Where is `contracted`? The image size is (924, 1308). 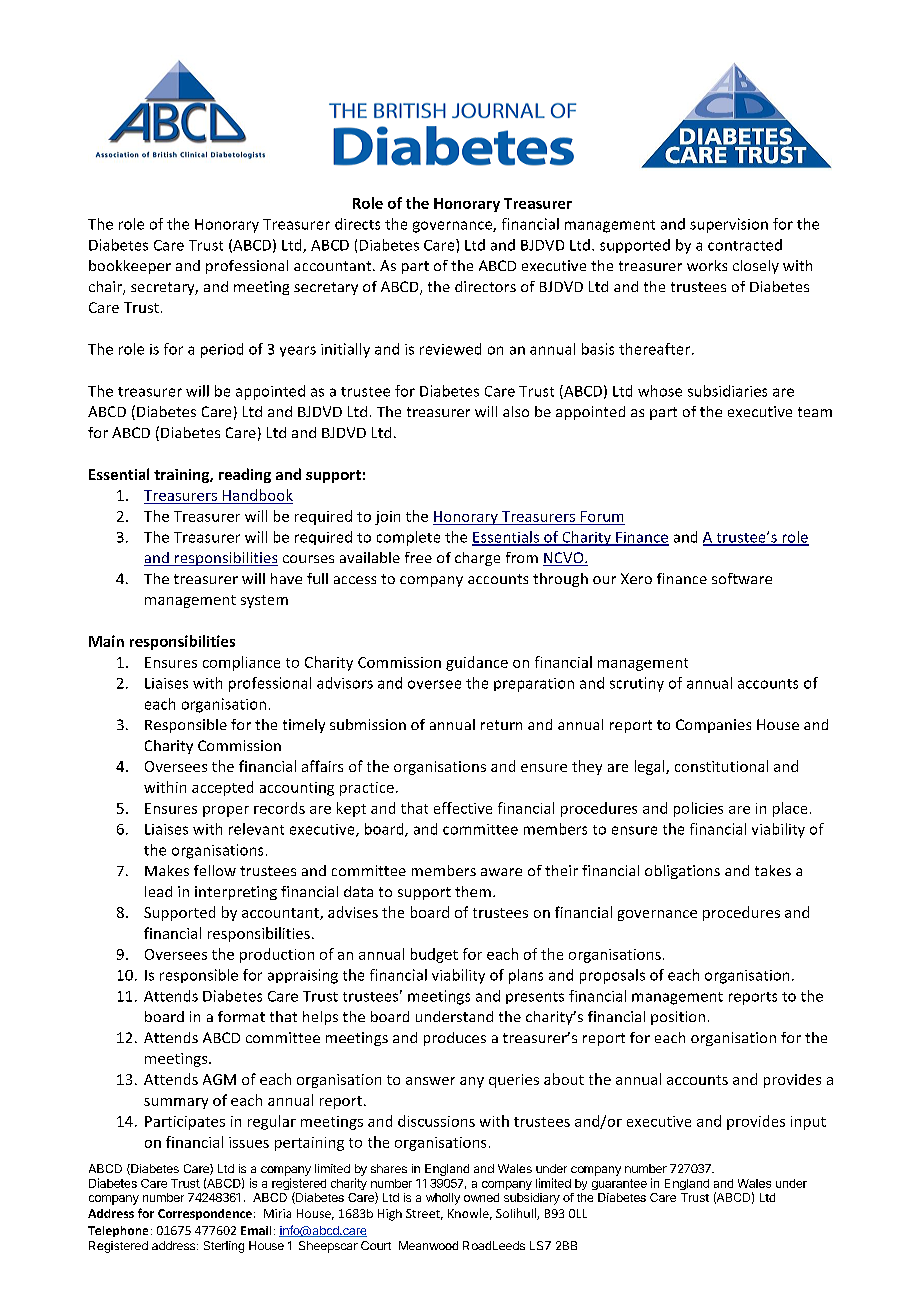 contracted is located at coordinates (745, 245).
